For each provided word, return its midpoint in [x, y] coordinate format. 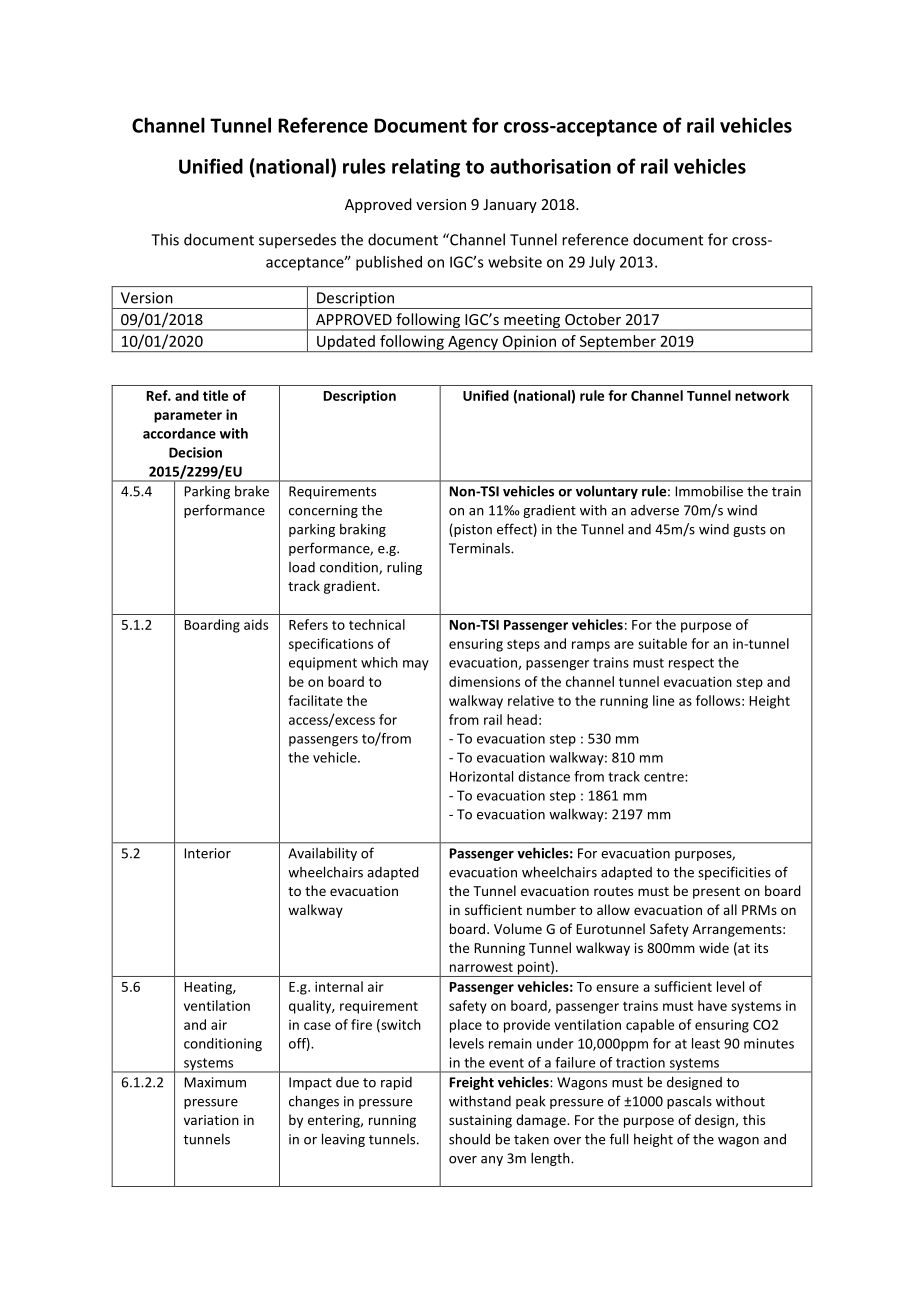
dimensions [484, 681]
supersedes [297, 240]
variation [211, 1120]
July [602, 263]
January [510, 206]
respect [691, 664]
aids [256, 624]
